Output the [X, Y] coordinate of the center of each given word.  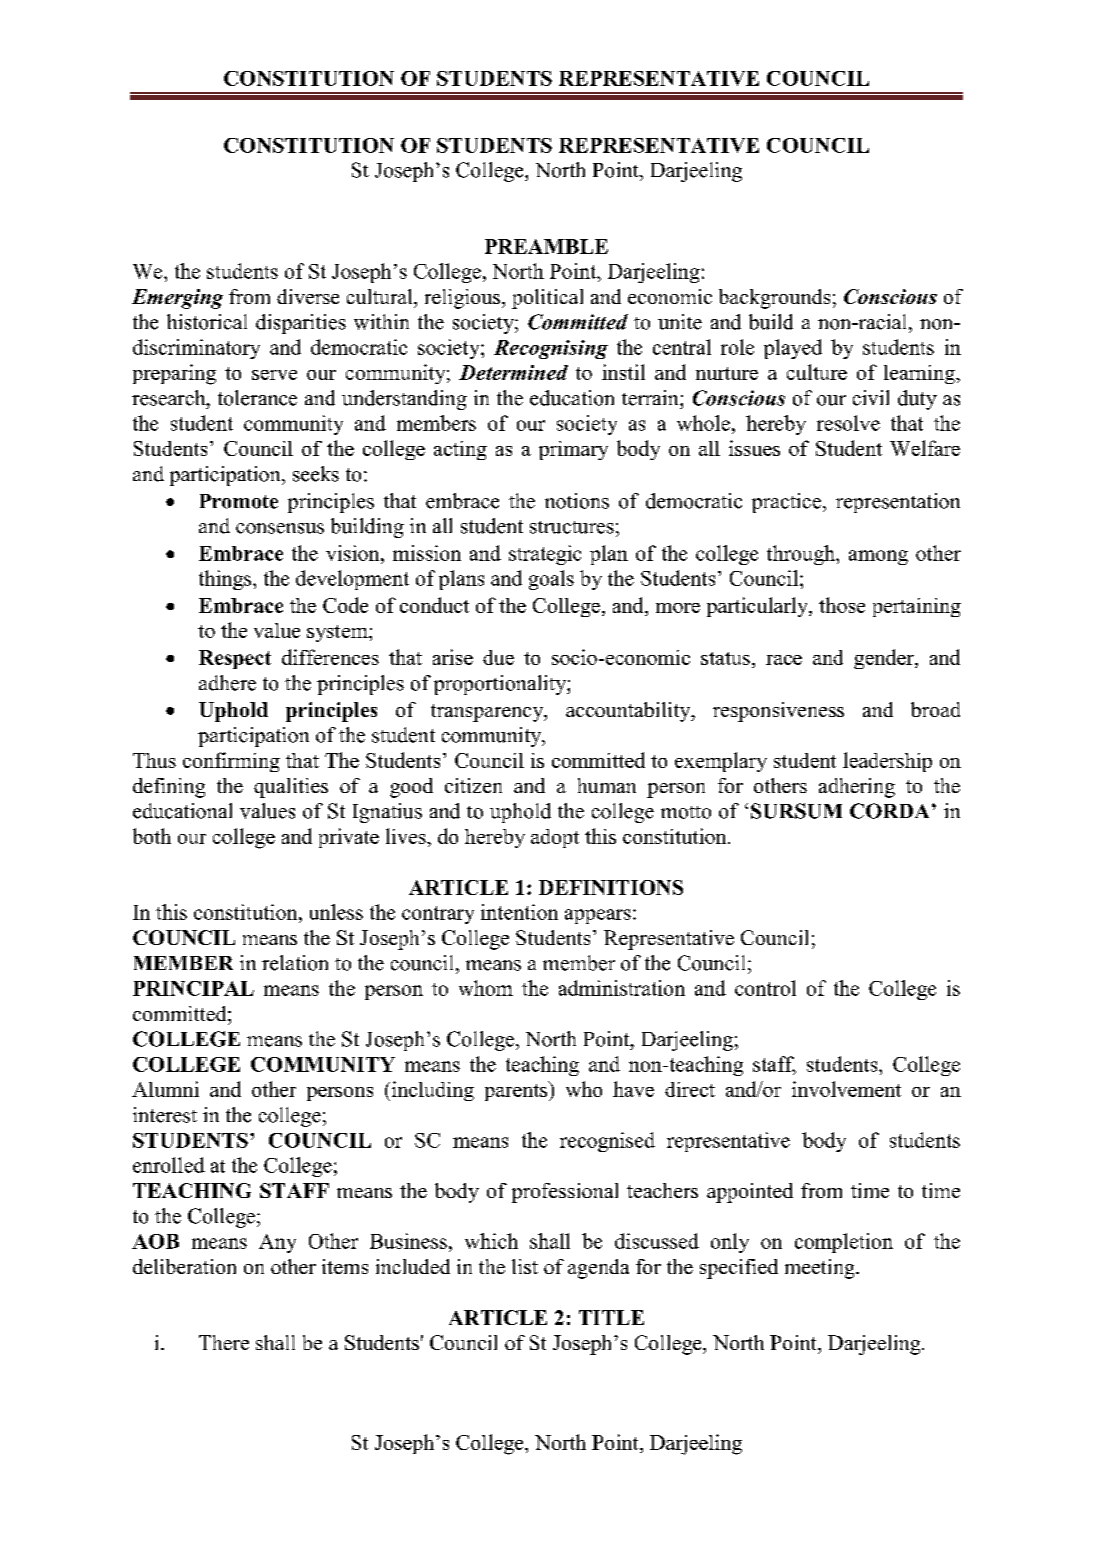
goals [551, 580]
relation [295, 963]
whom [486, 988]
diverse [308, 296]
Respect [235, 659]
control [765, 988]
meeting [821, 1269]
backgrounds [774, 299]
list [525, 1266]
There [224, 1342]
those [842, 605]
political [547, 299]
